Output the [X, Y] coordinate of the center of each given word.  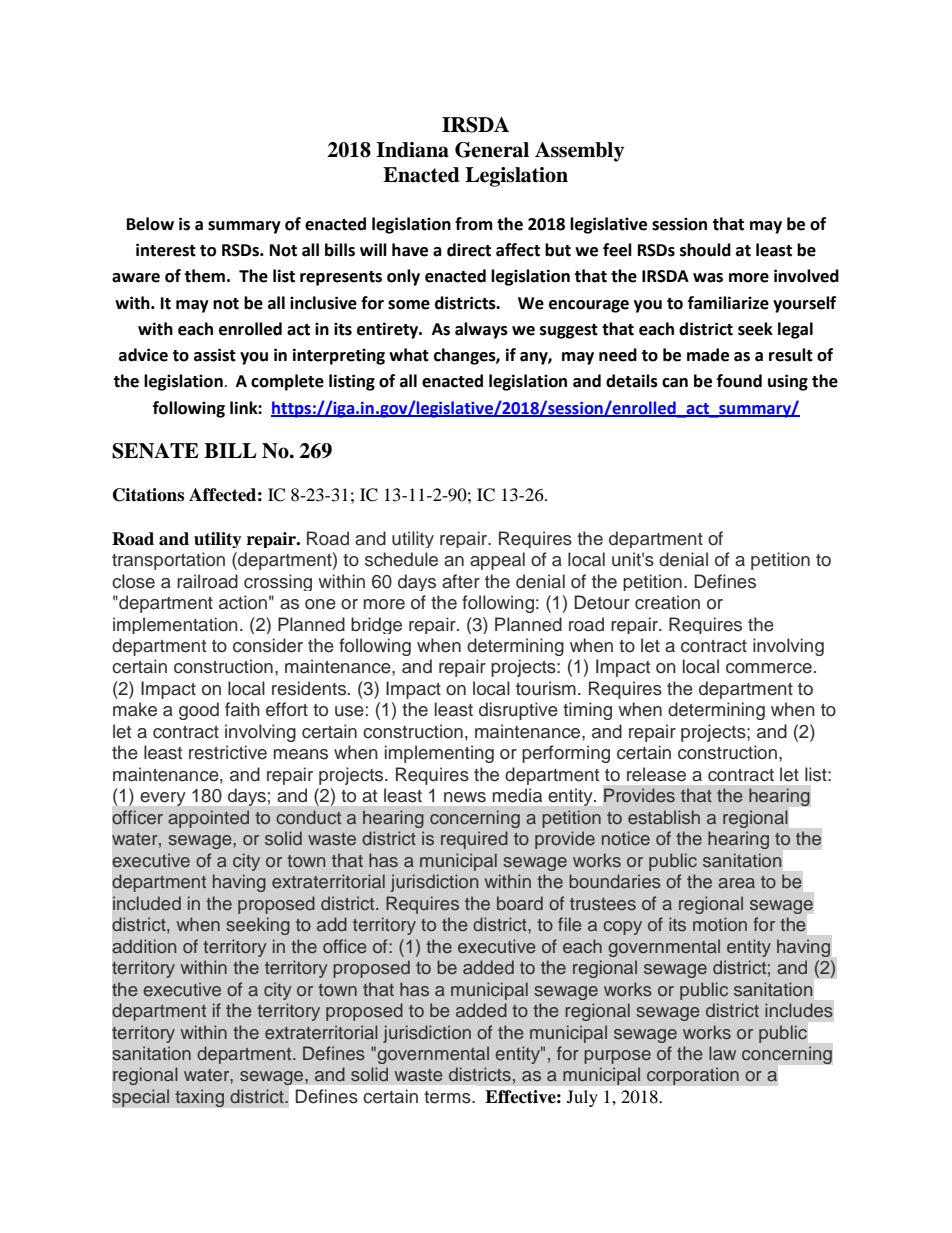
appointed [208, 819]
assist [215, 355]
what [409, 355]
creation [667, 602]
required [474, 840]
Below [150, 224]
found [739, 381]
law [722, 1053]
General [492, 150]
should [705, 250]
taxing [199, 1098]
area [736, 883]
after [461, 581]
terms [448, 1097]
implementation [175, 625]
